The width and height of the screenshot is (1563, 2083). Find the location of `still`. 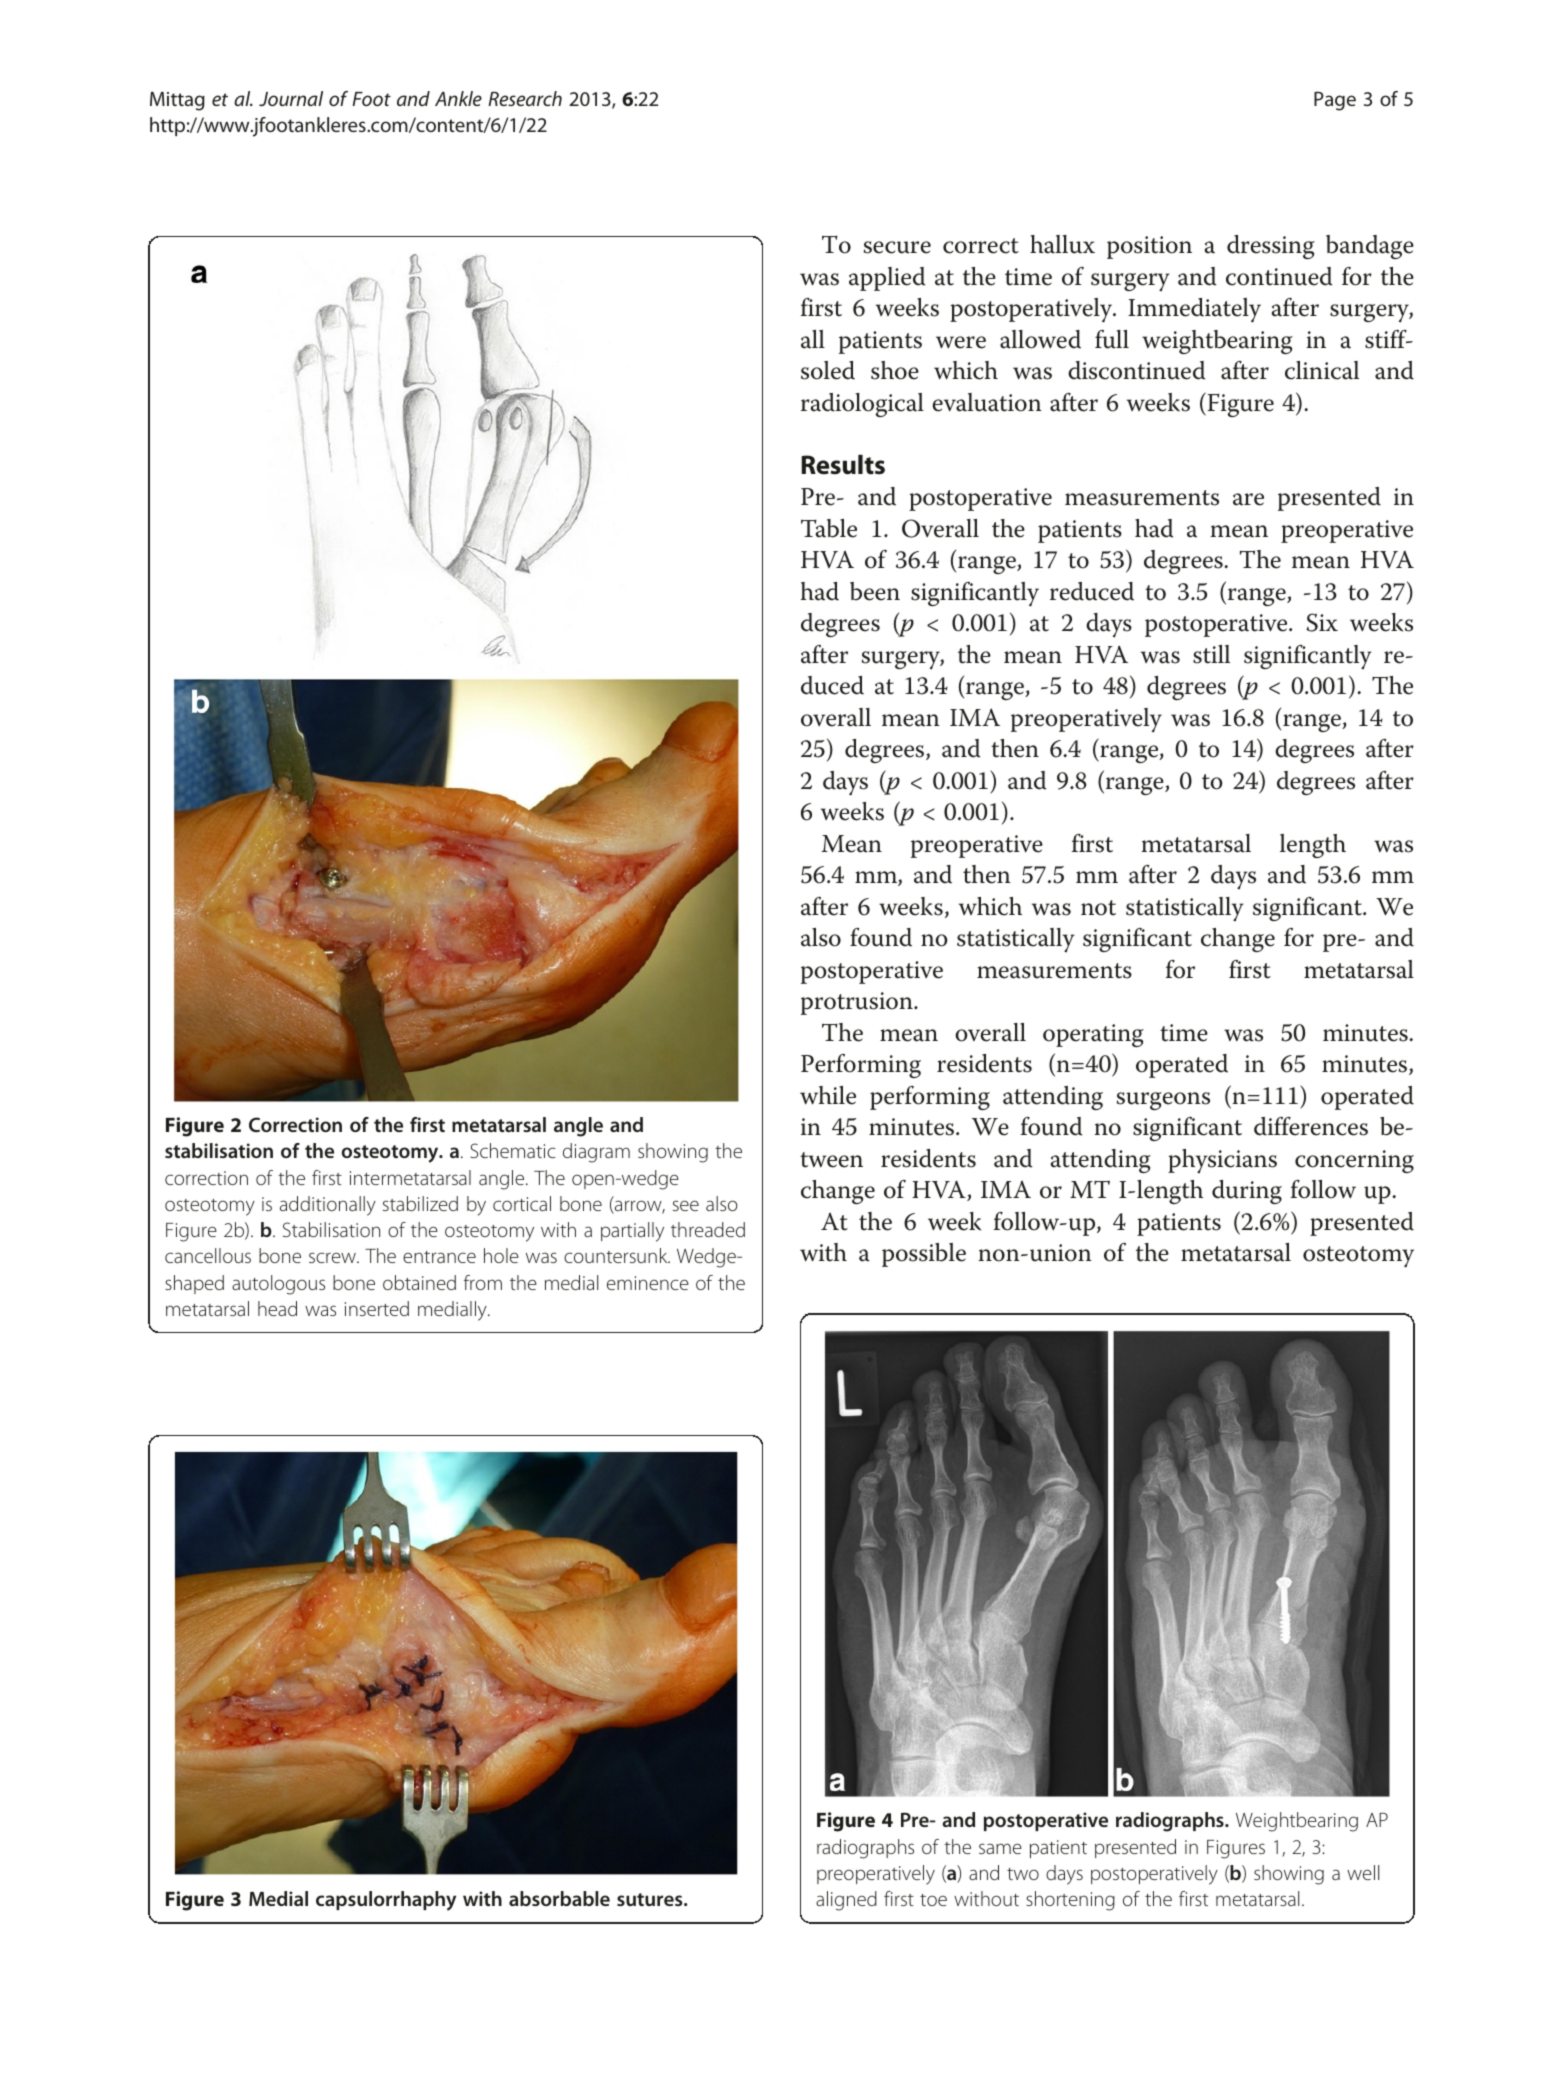

still is located at coordinates (1211, 654).
